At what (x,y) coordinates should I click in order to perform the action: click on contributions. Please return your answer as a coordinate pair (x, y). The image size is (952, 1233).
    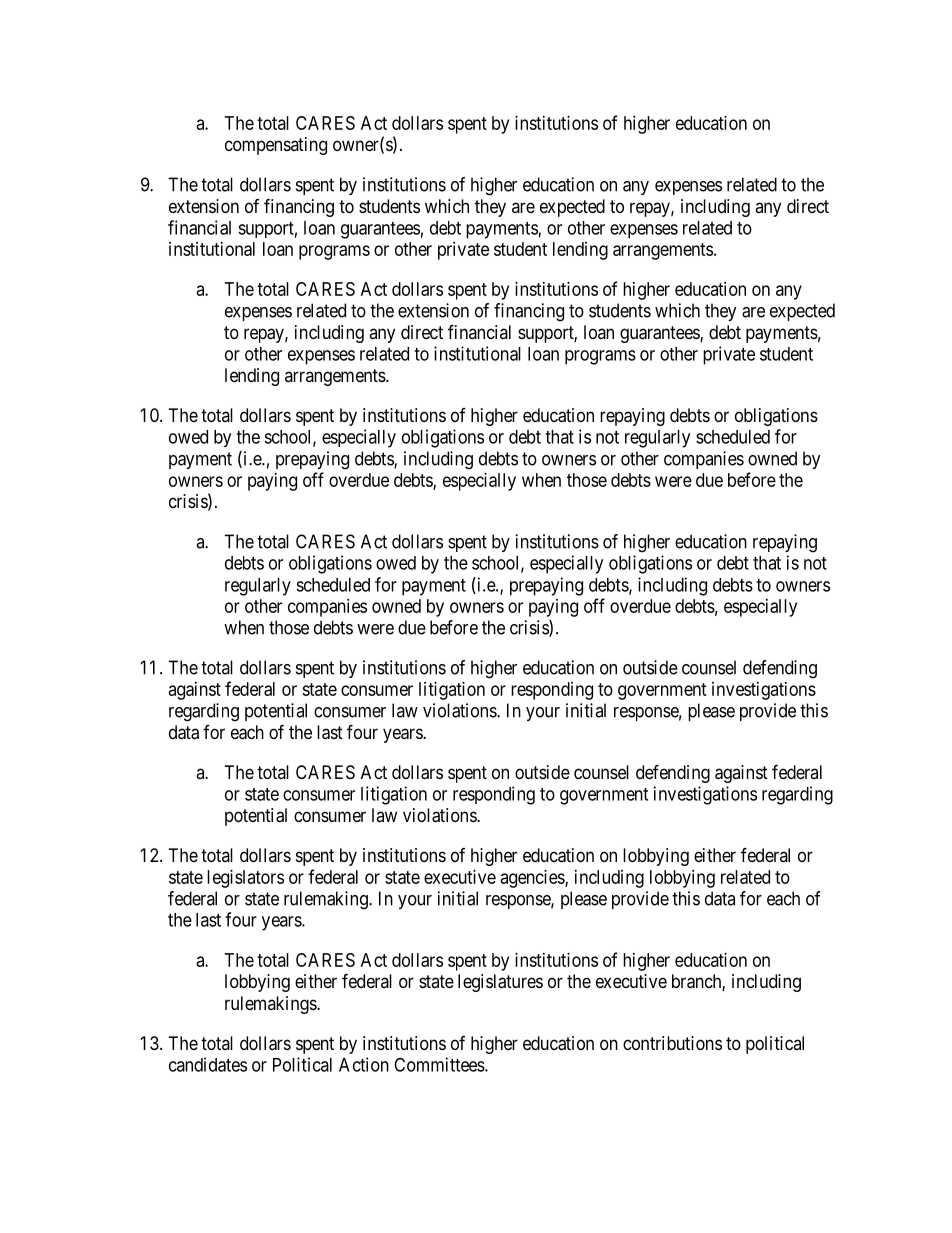
    Looking at the image, I should click on (672, 1043).
